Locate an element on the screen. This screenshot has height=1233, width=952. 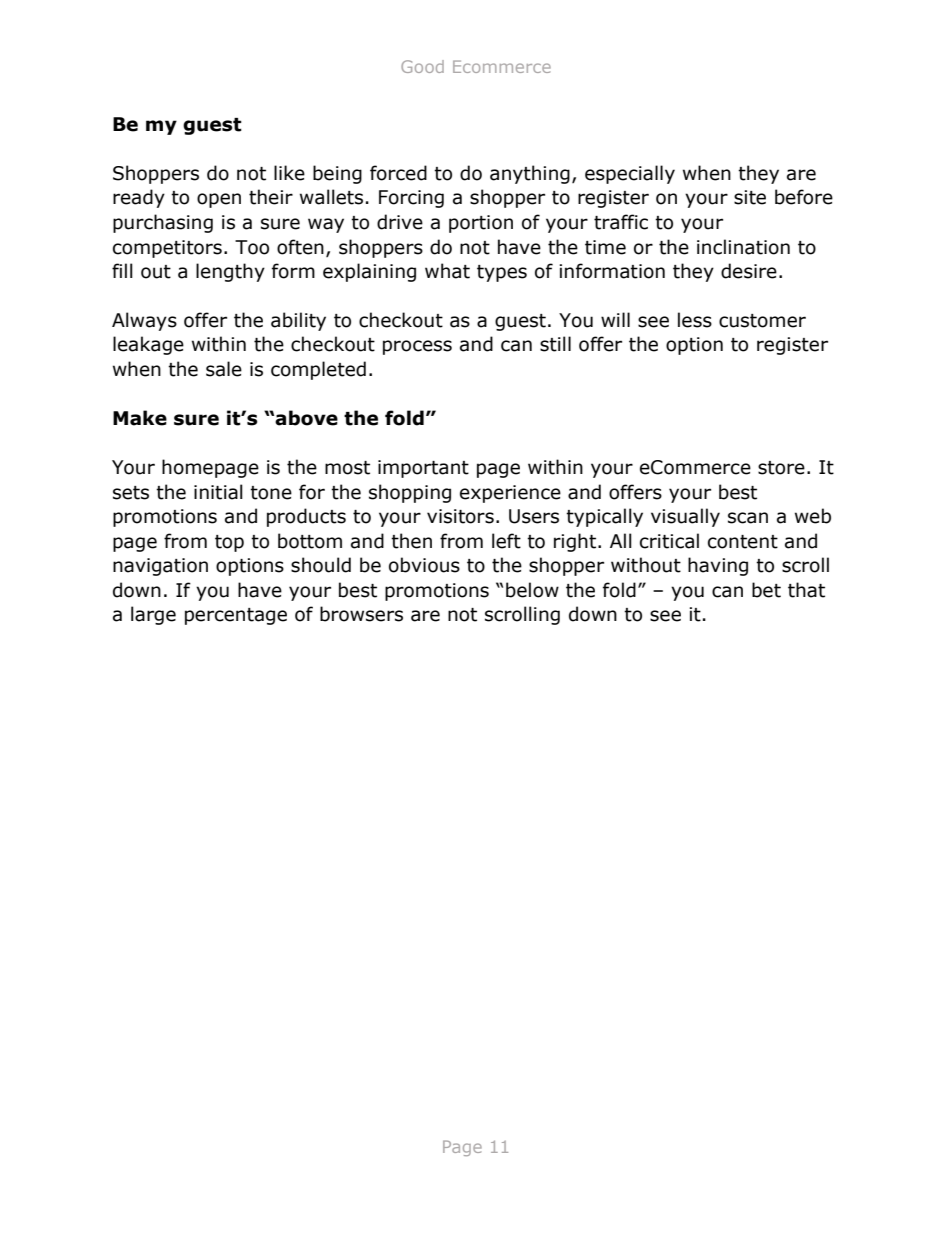
important is located at coordinates (423, 469).
